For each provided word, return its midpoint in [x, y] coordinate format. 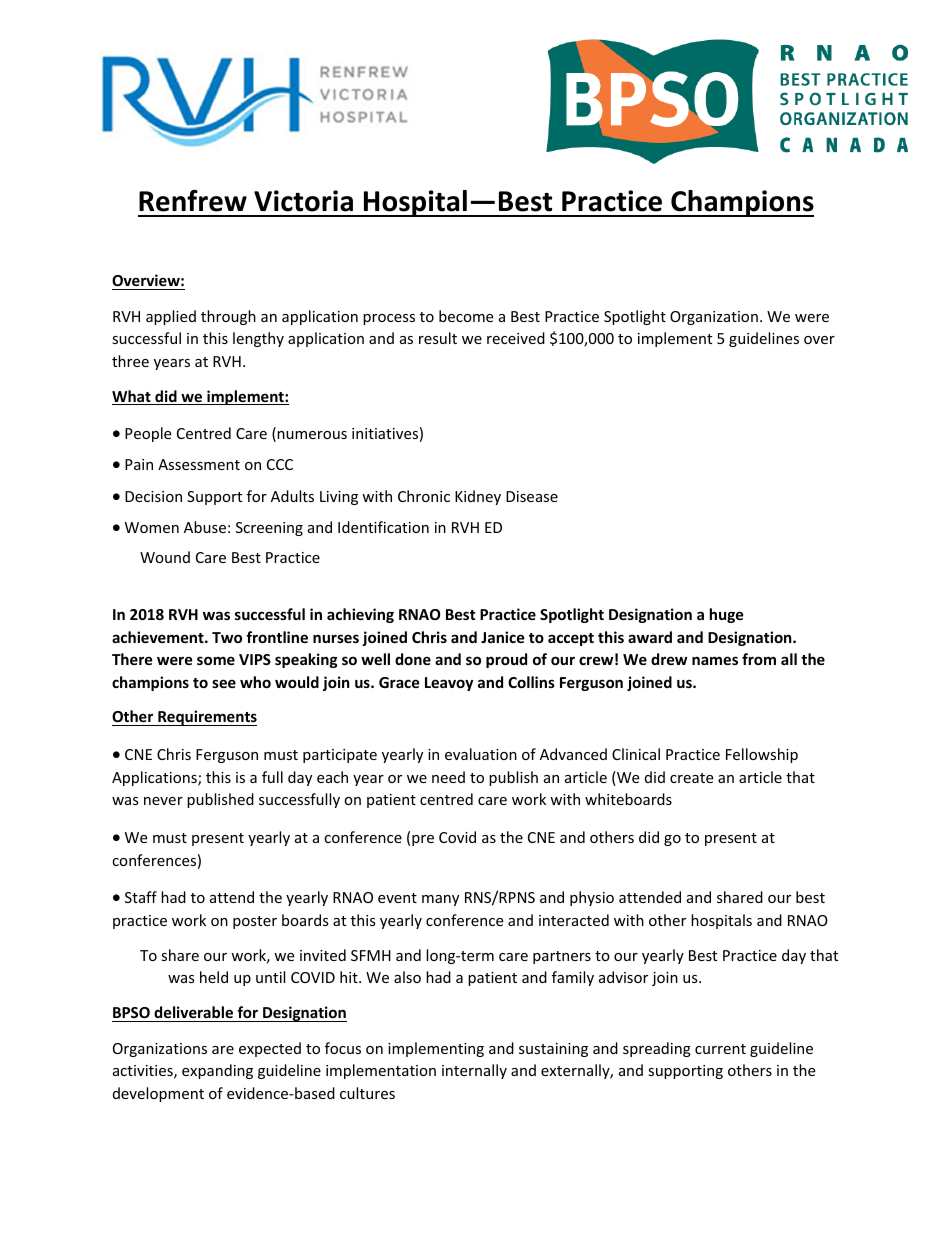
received [516, 338]
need [448, 777]
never [163, 801]
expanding [217, 1071]
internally [474, 1071]
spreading [657, 1049]
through [228, 317]
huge [727, 615]
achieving [360, 615]
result [438, 338]
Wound [165, 557]
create [691, 778]
